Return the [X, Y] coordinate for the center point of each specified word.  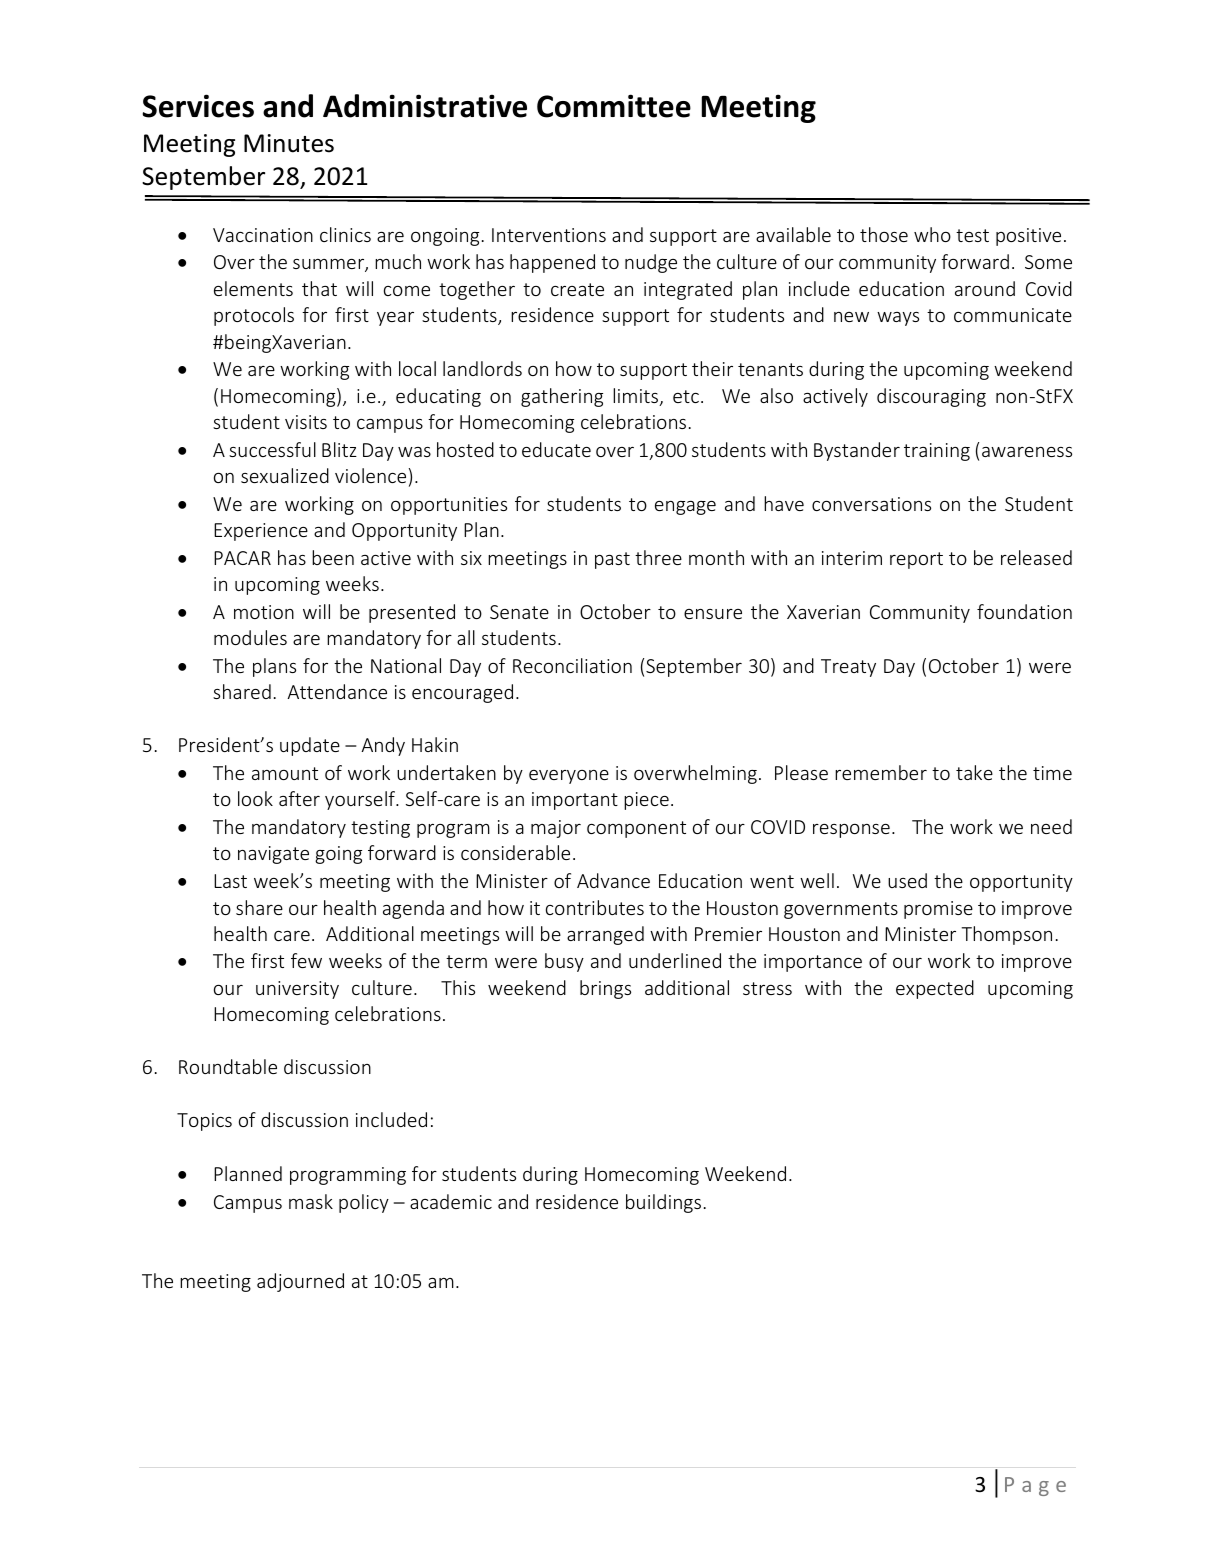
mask [311, 1201]
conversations [871, 504]
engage [685, 508]
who [932, 234]
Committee [614, 106]
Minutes [289, 143]
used [907, 880]
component [636, 829]
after [299, 798]
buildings [663, 1203]
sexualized [285, 475]
